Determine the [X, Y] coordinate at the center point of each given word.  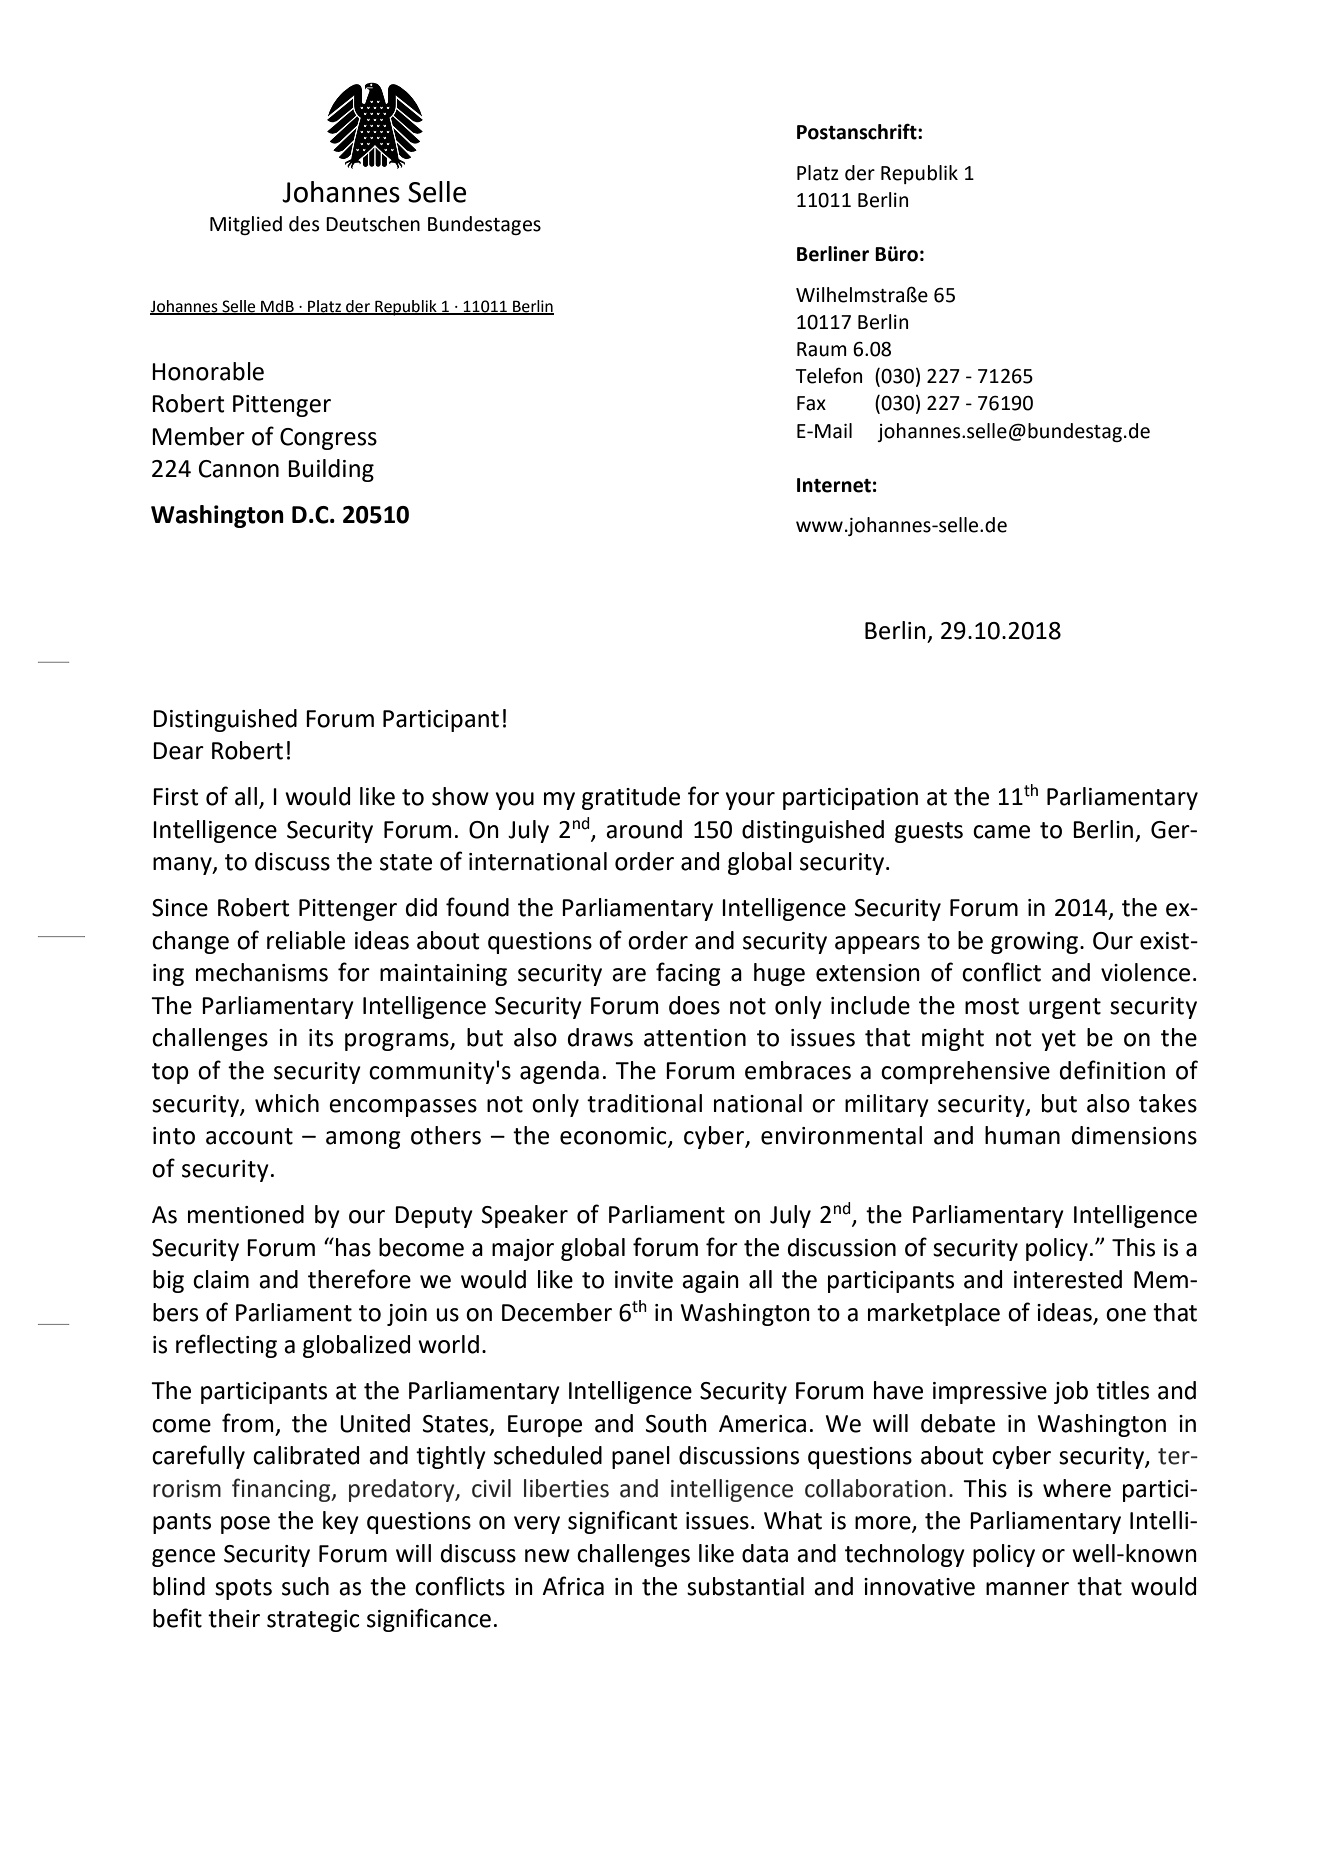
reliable [306, 940]
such [305, 1586]
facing [688, 974]
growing [1034, 943]
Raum [822, 349]
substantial [745, 1586]
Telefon [828, 375]
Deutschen [373, 224]
